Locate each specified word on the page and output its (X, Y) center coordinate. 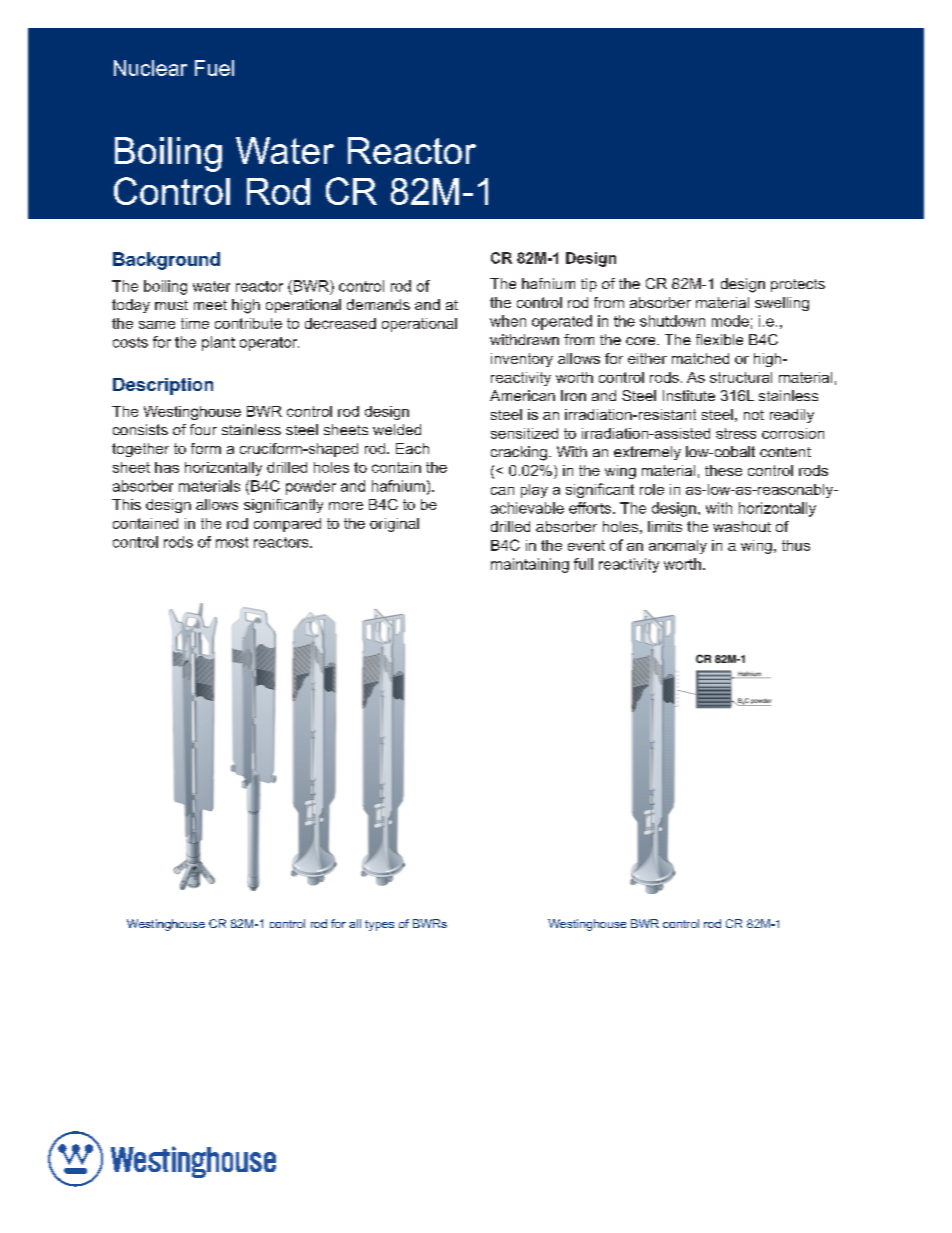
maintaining (530, 565)
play (534, 491)
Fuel (214, 68)
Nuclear (150, 68)
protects (798, 285)
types (379, 925)
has (167, 467)
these (723, 470)
